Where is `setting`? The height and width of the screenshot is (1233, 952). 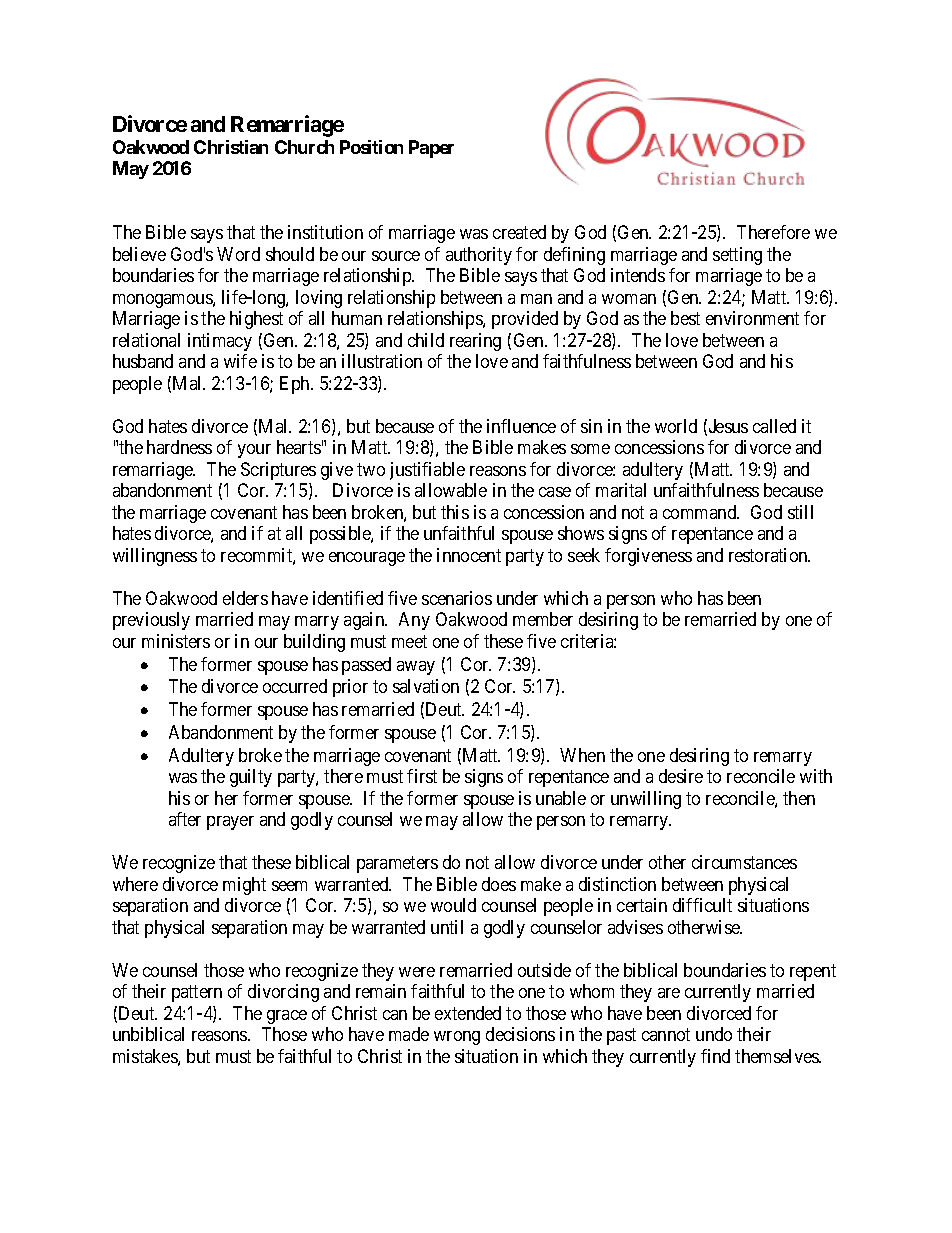 setting is located at coordinates (737, 256).
